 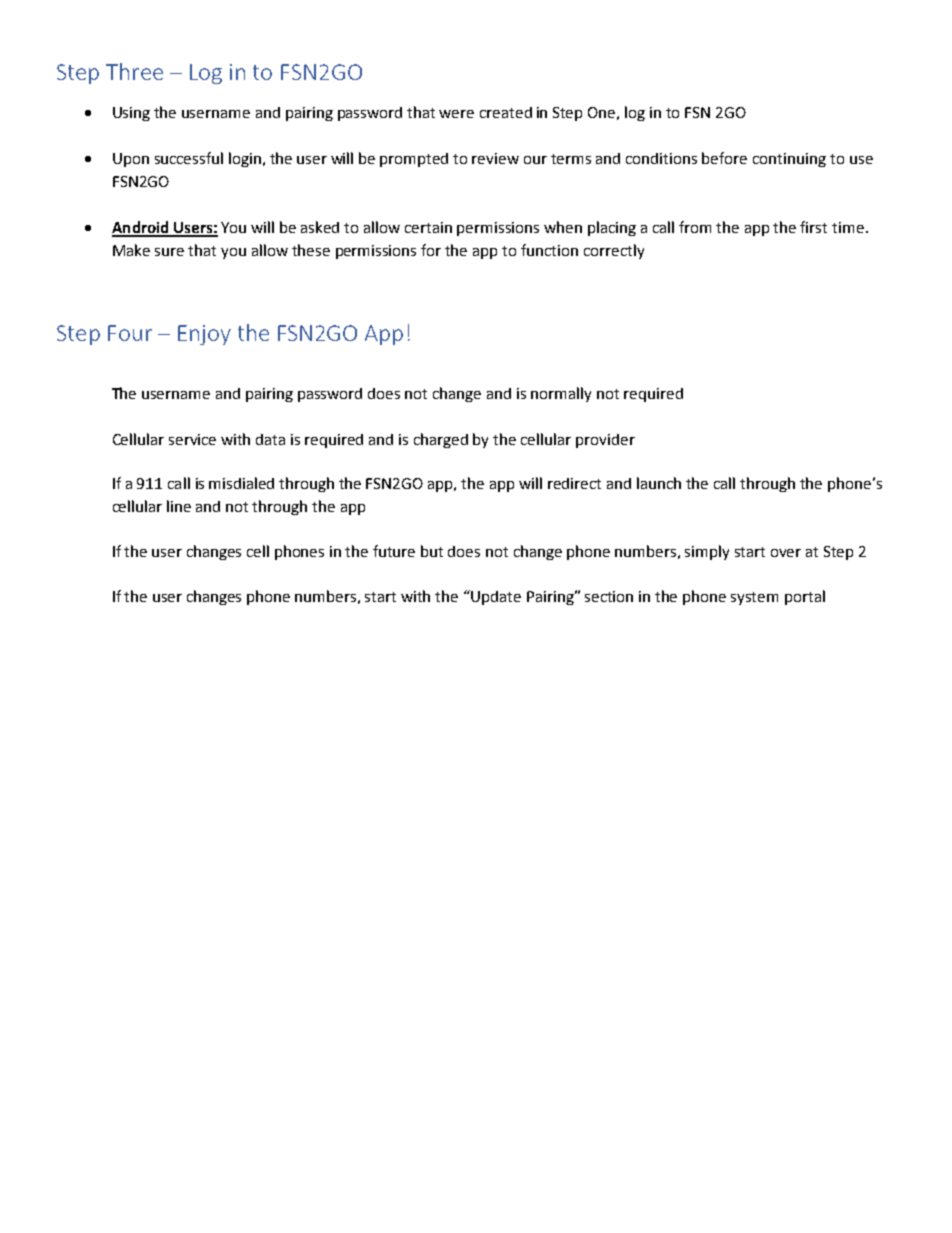 I want to click on Enjoy, so click(x=204, y=335).
